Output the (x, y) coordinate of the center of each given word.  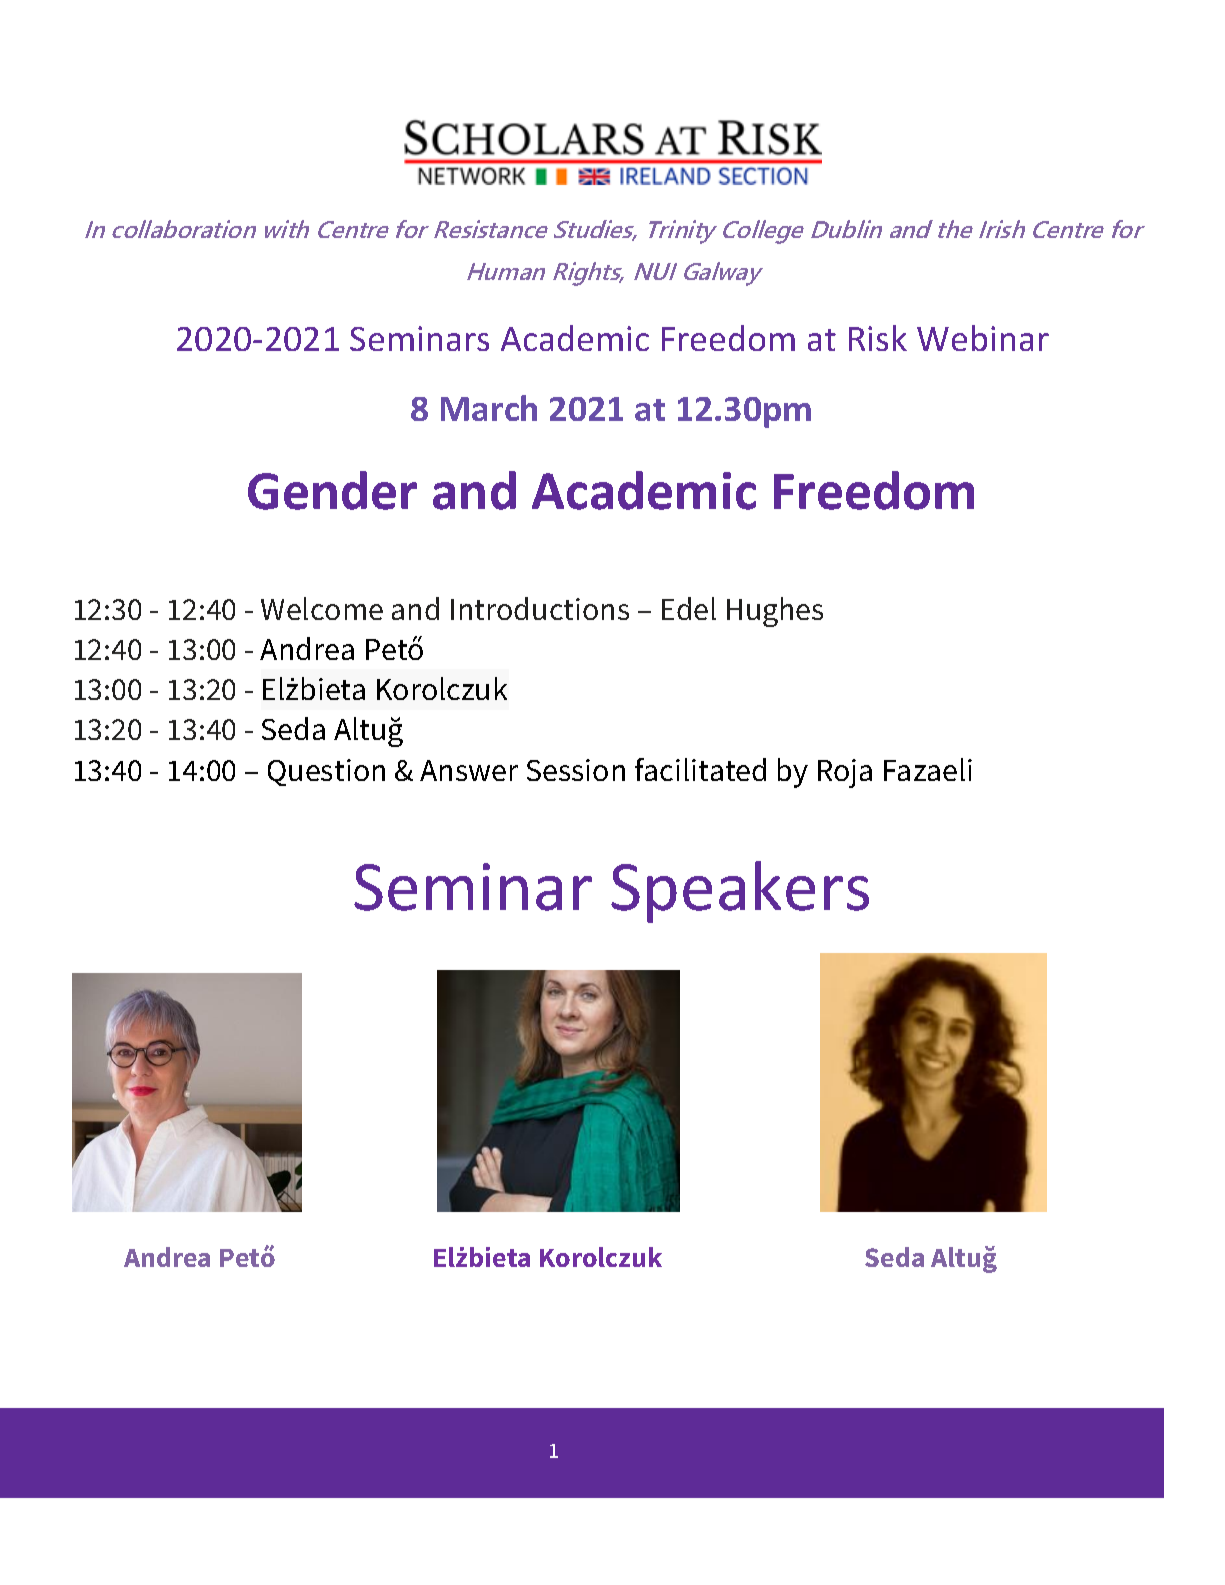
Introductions (540, 608)
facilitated (700, 769)
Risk (878, 338)
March (489, 408)
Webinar (983, 338)
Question (326, 772)
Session (576, 770)
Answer (469, 770)
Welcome (322, 608)
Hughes (775, 612)
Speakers (740, 892)
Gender (332, 490)
